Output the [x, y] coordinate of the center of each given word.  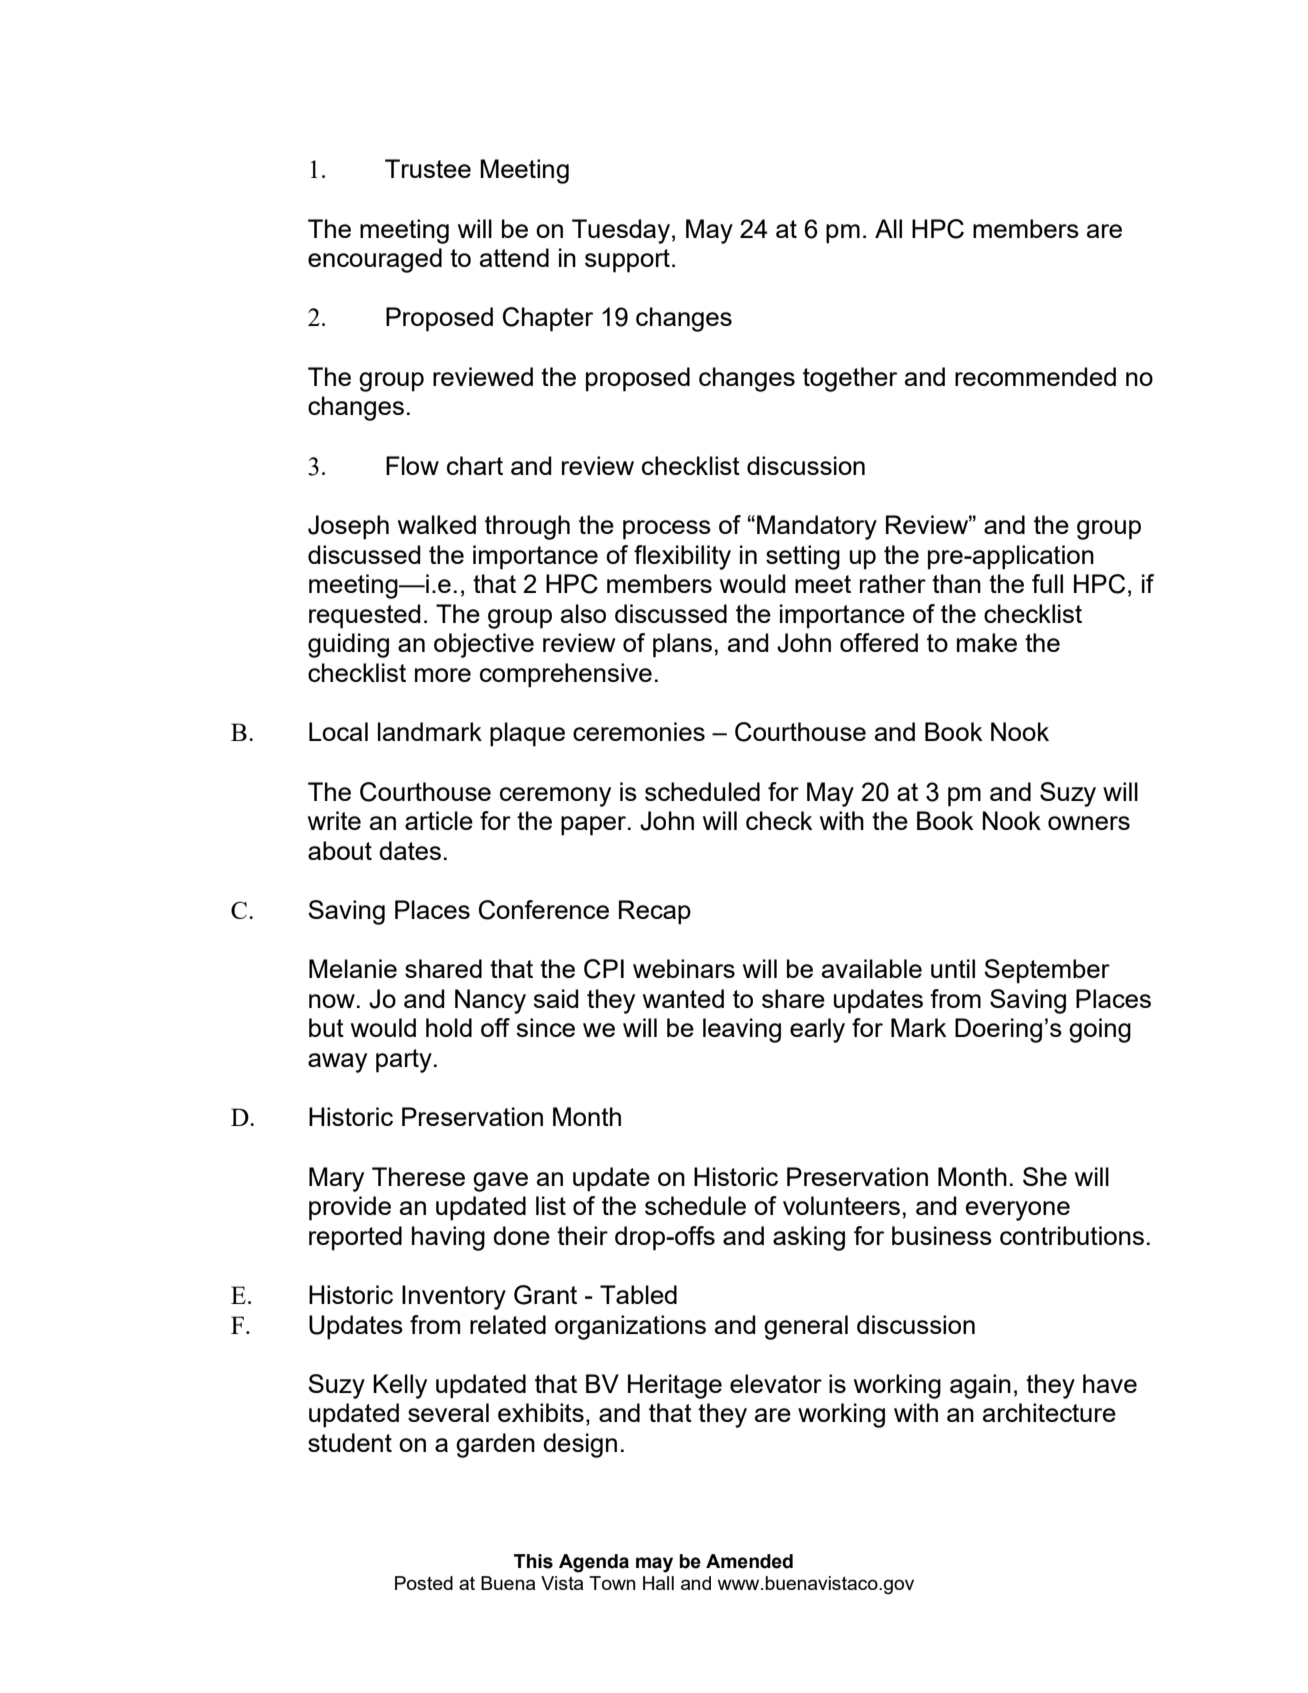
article [439, 820]
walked [437, 524]
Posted [424, 1583]
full [1047, 583]
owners [1089, 823]
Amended [749, 1561]
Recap [655, 912]
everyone [1018, 1211]
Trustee [428, 168]
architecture [1049, 1412]
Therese [418, 1176]
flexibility [682, 557]
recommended [1035, 376]
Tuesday [621, 231]
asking [809, 1238]
